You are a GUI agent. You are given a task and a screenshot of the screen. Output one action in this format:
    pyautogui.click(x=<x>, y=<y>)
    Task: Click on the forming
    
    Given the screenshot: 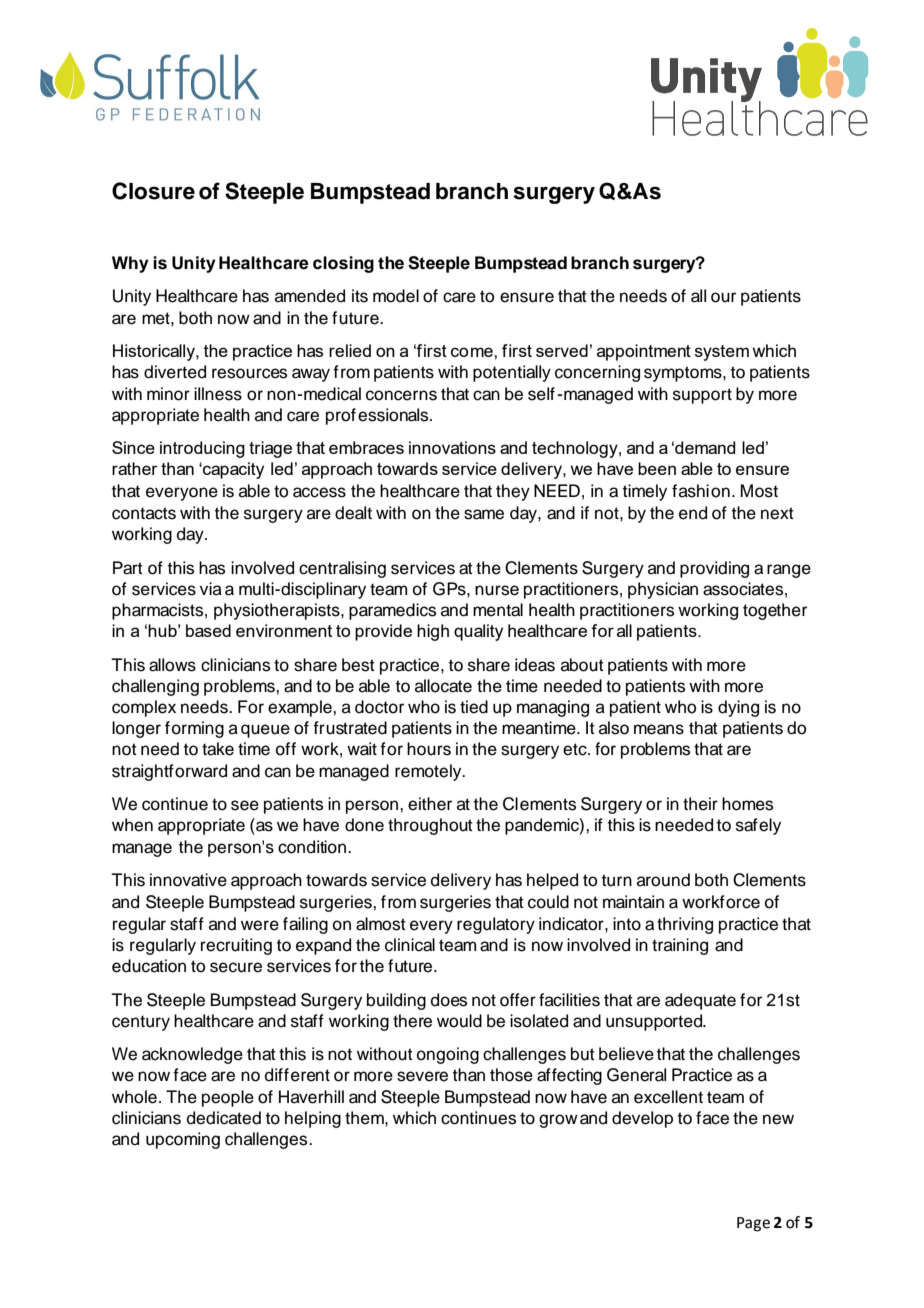 What is the action you would take?
    pyautogui.click(x=194, y=729)
